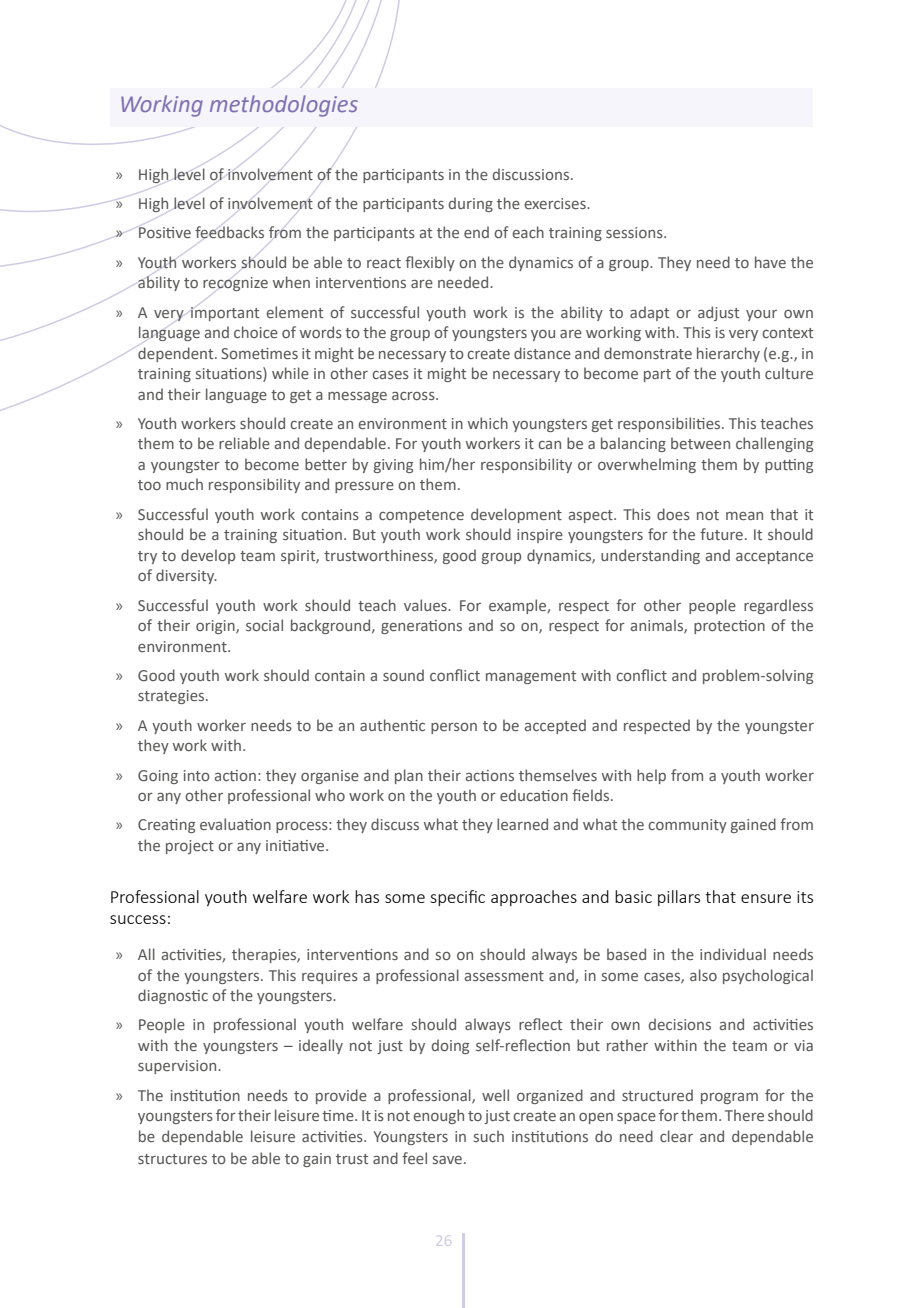 Image resolution: width=924 pixels, height=1308 pixels. I want to click on sessions, so click(635, 232).
